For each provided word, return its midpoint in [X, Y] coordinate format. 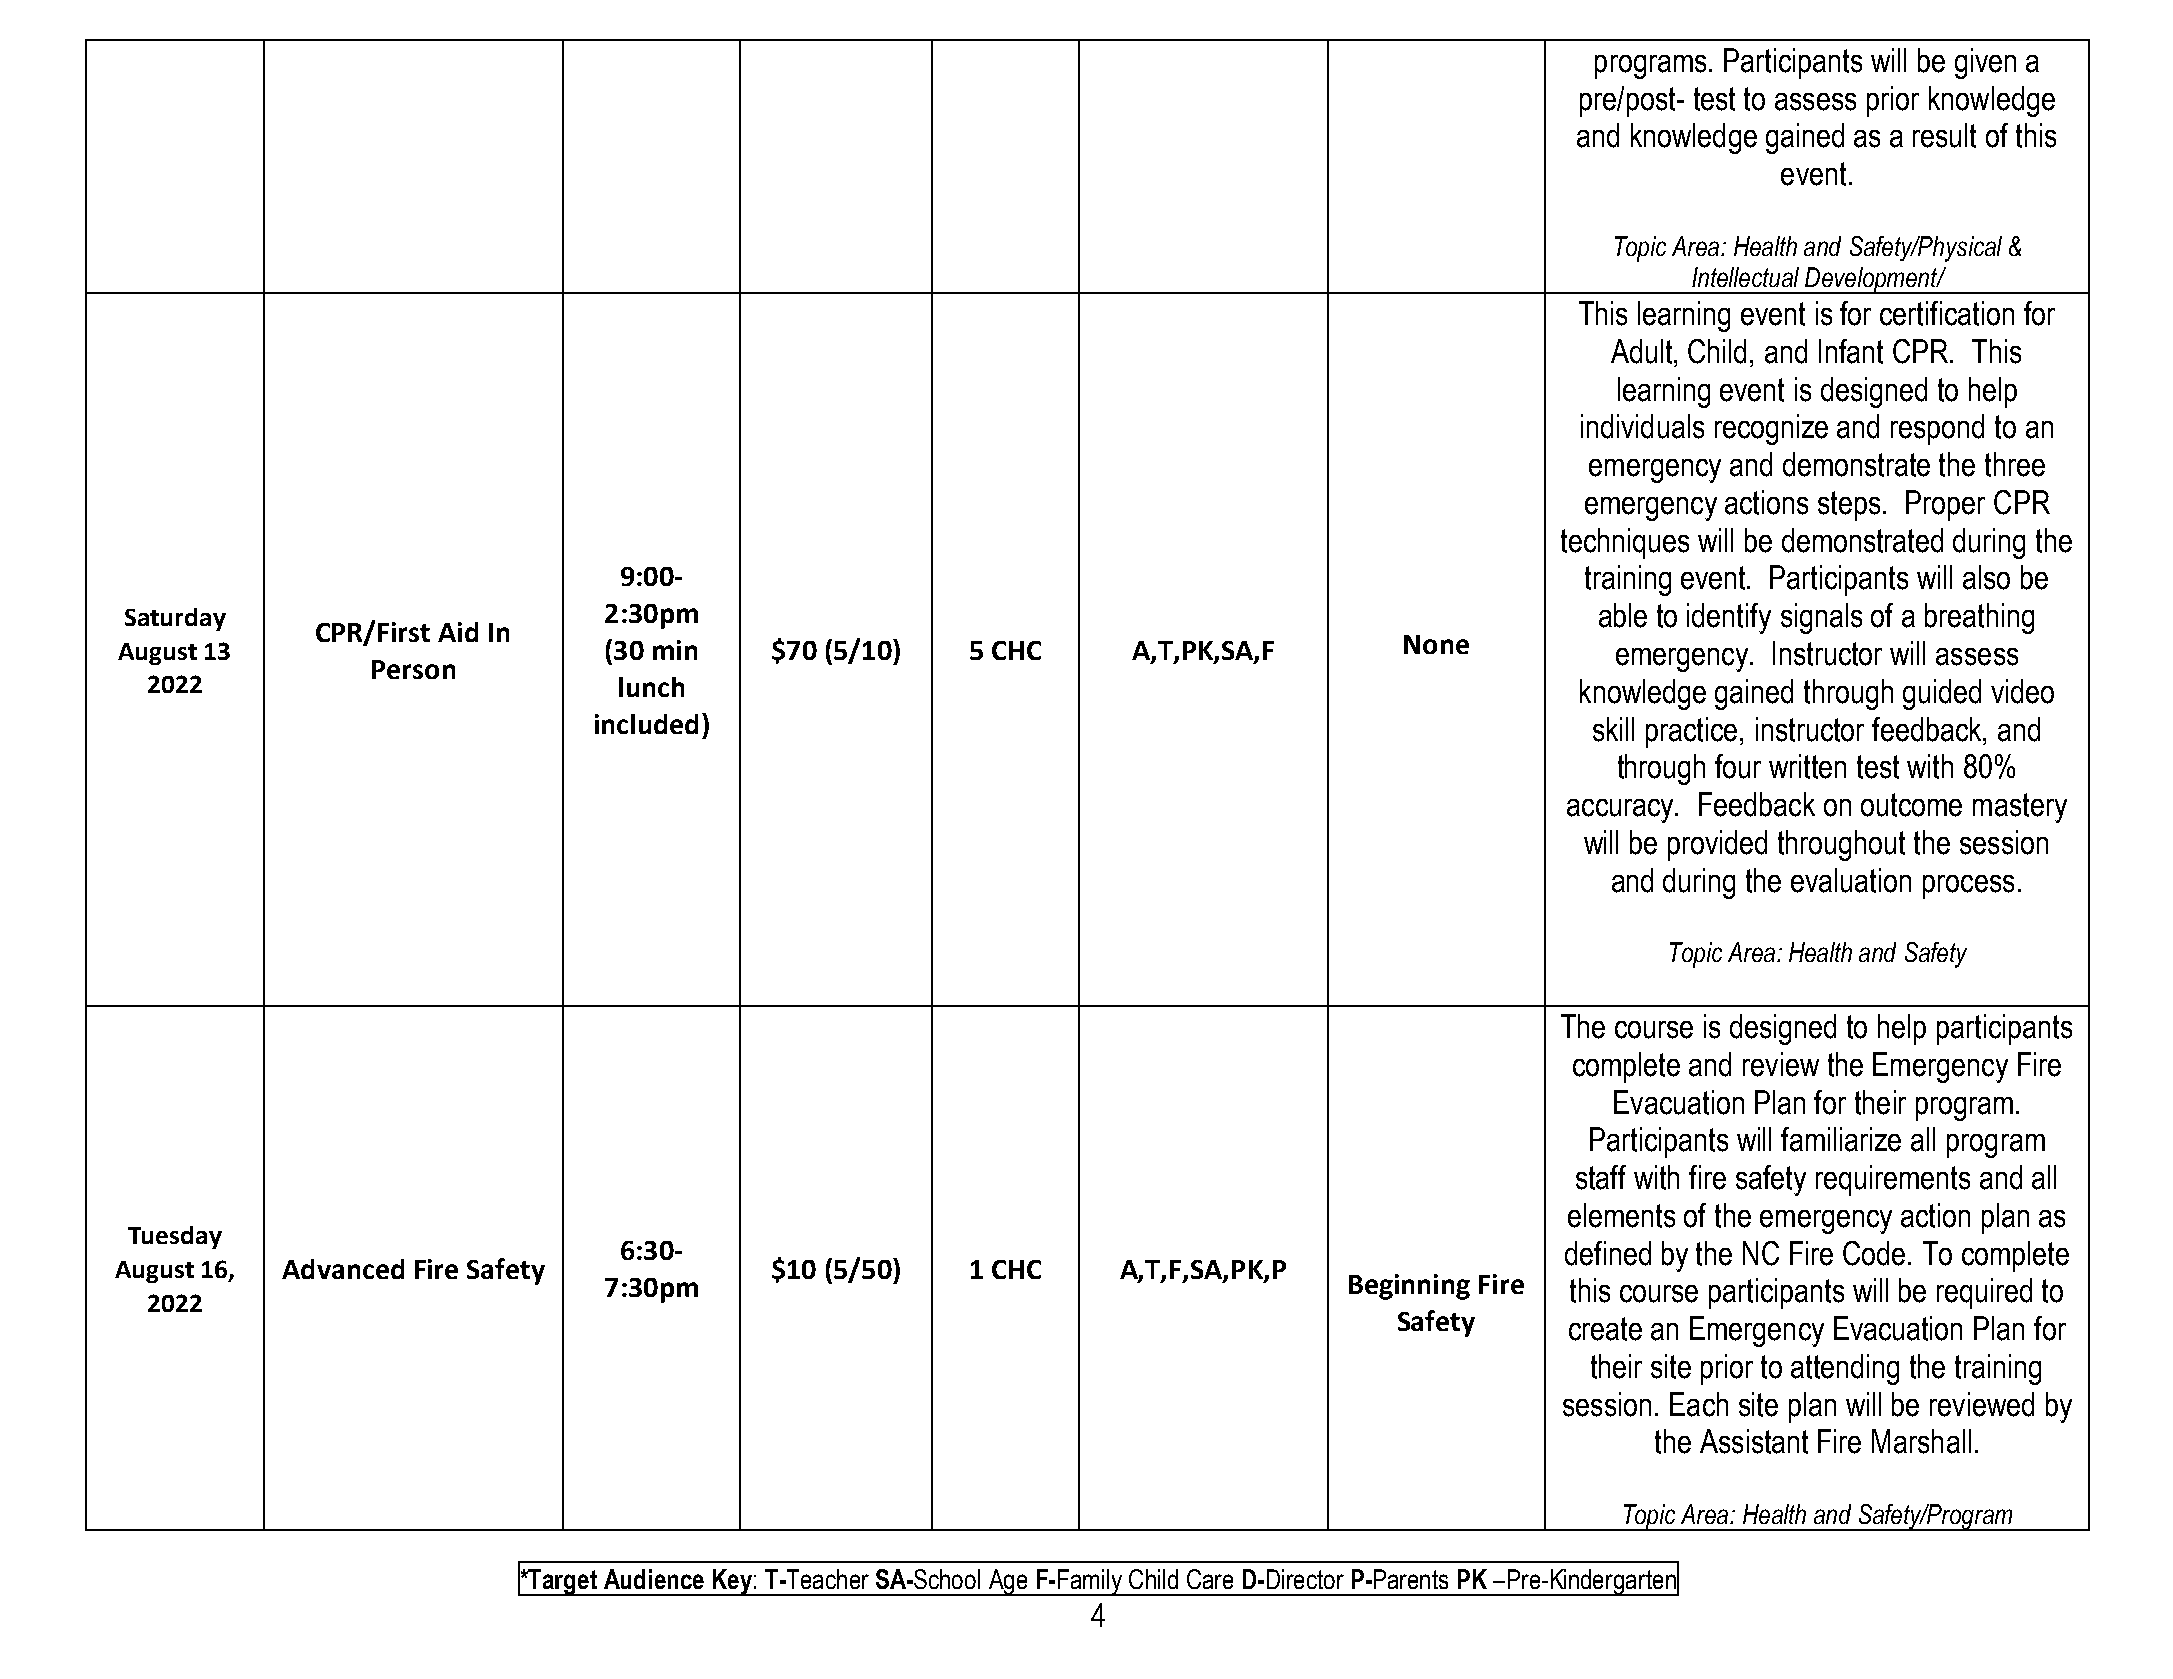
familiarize [1841, 1139]
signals [1821, 618]
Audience [654, 1579]
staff [1601, 1177]
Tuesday [175, 1237]
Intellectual [1745, 277]
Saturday [175, 619]
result [1944, 135]
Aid [458, 632]
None [1436, 644]
